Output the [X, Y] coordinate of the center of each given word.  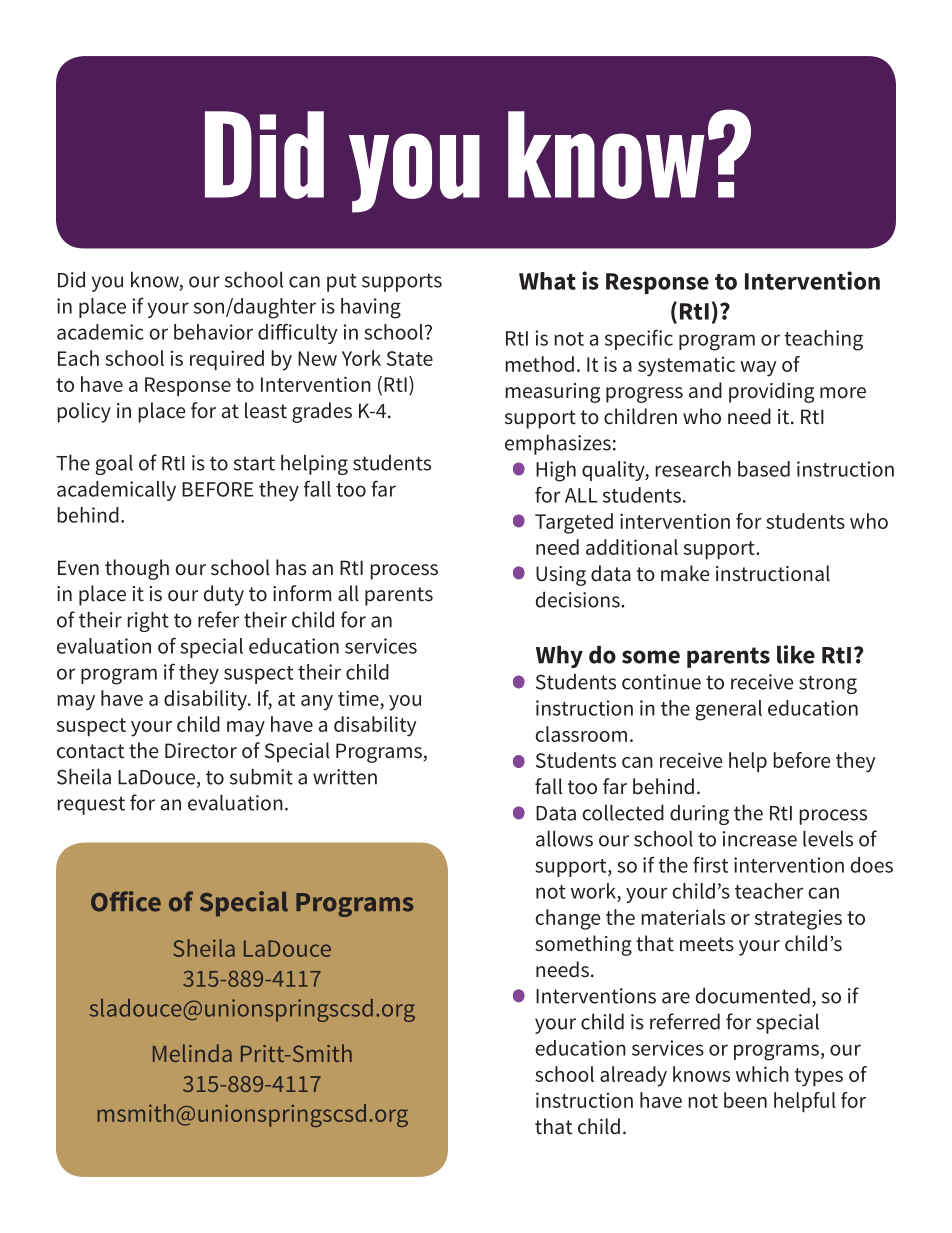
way [758, 369]
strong [828, 684]
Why [559, 657]
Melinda [192, 1053]
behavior [213, 332]
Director [201, 751]
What [547, 281]
